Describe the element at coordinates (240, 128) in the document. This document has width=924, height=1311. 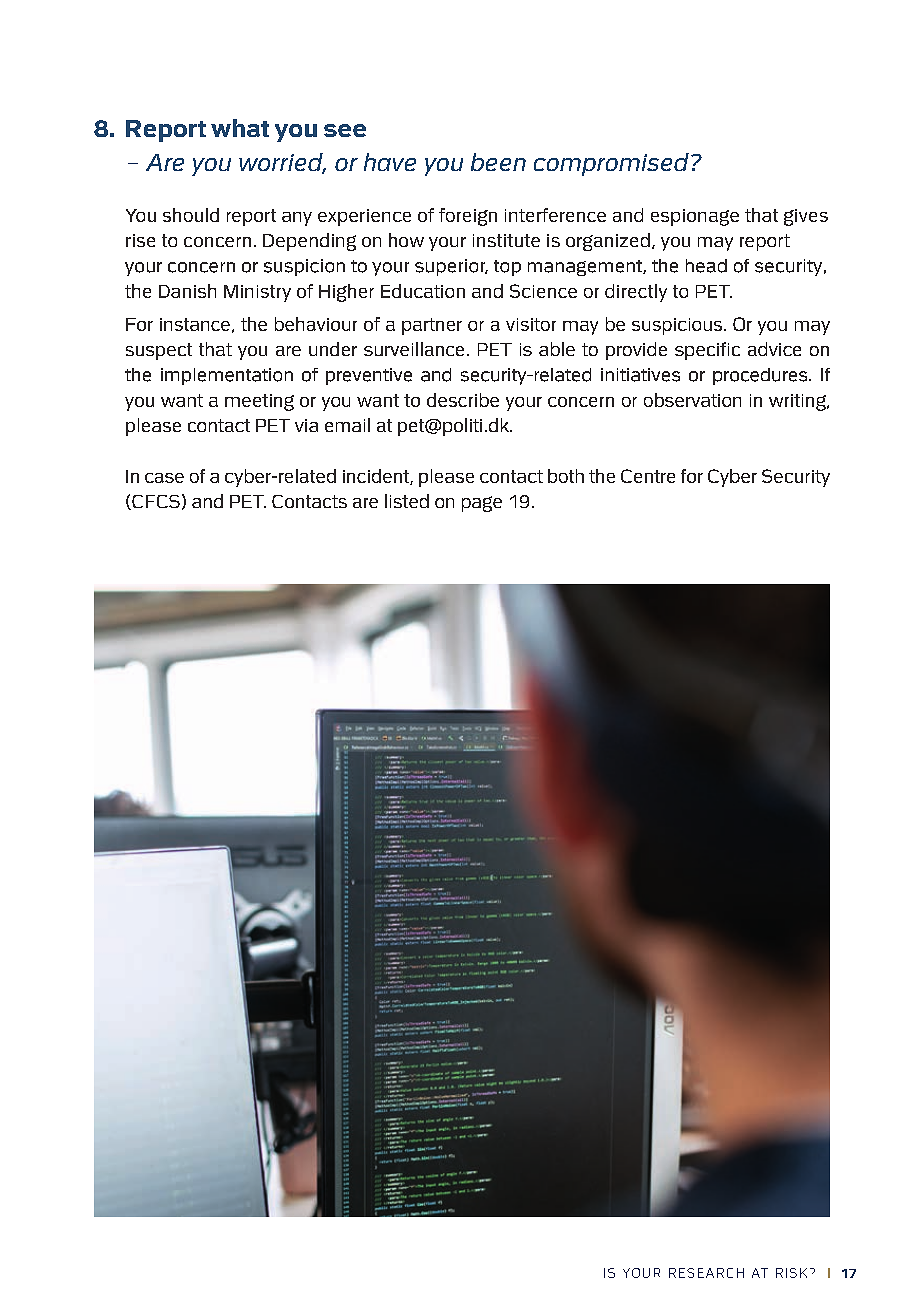
I see `what` at that location.
